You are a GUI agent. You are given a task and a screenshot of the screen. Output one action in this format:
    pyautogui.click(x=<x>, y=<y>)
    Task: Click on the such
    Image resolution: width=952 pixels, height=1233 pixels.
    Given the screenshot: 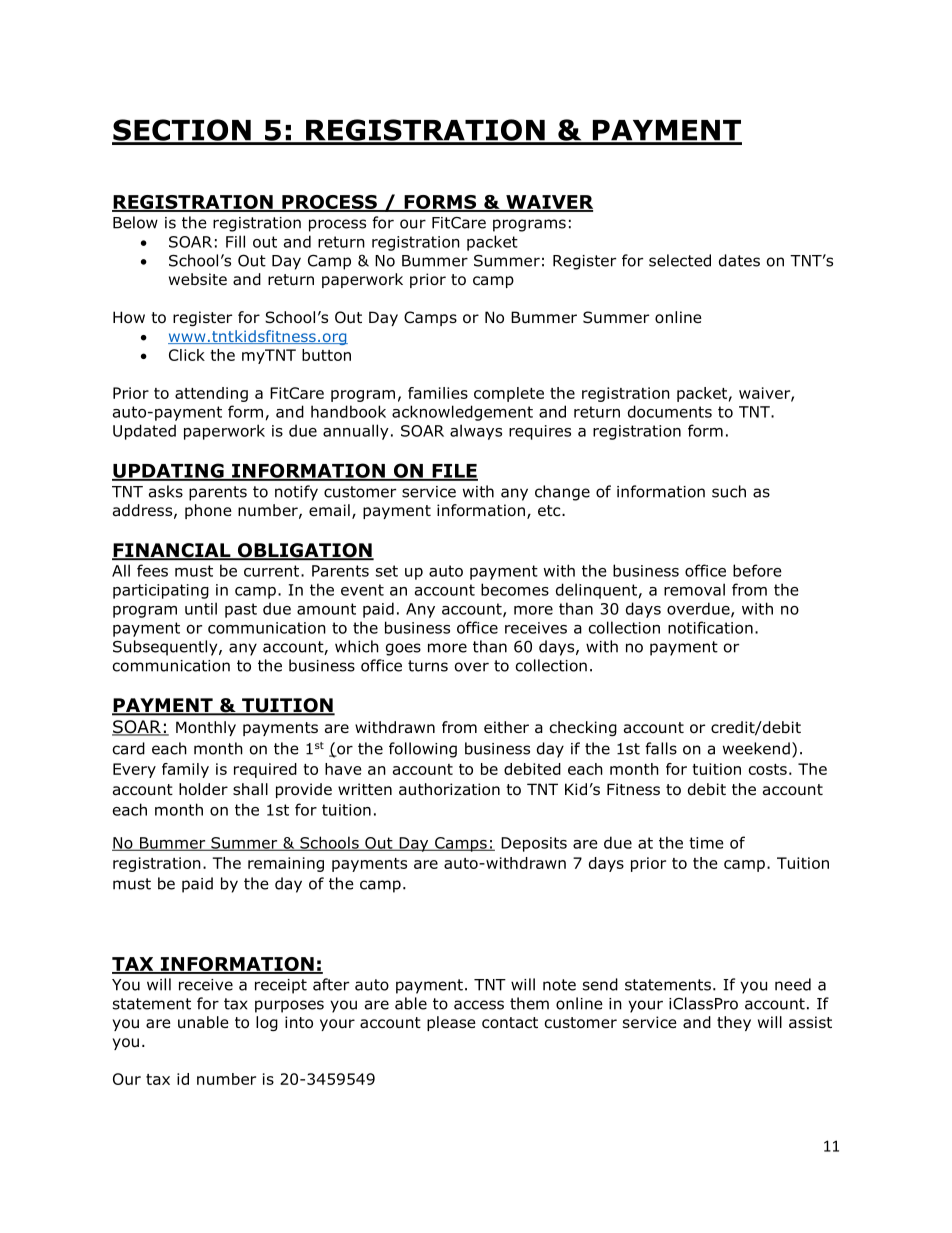 What is the action you would take?
    pyautogui.click(x=729, y=491)
